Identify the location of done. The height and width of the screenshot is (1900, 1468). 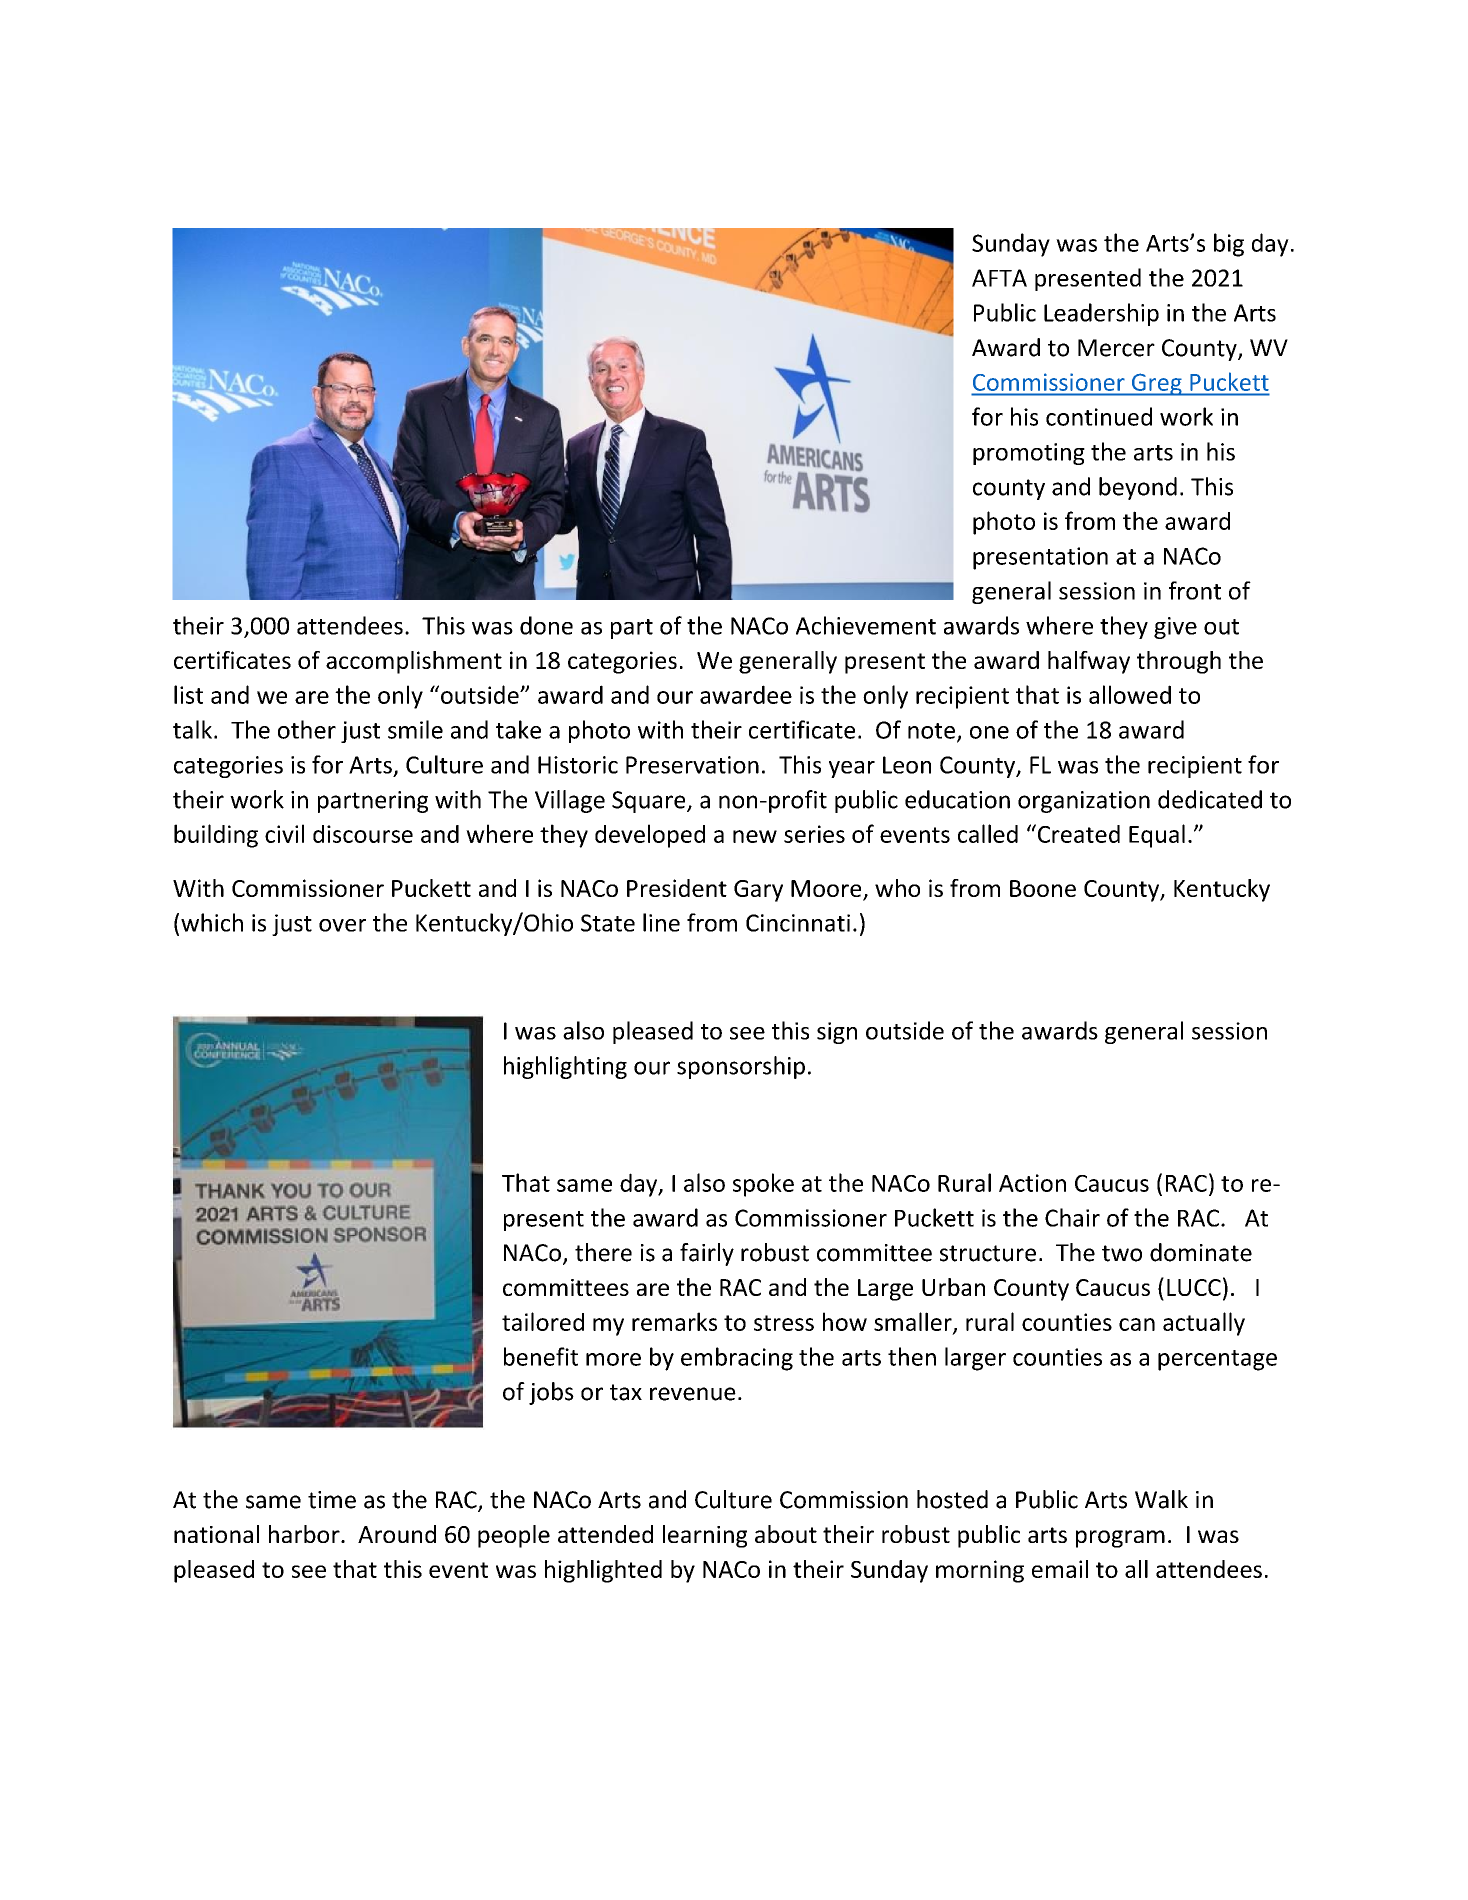
(546, 625).
